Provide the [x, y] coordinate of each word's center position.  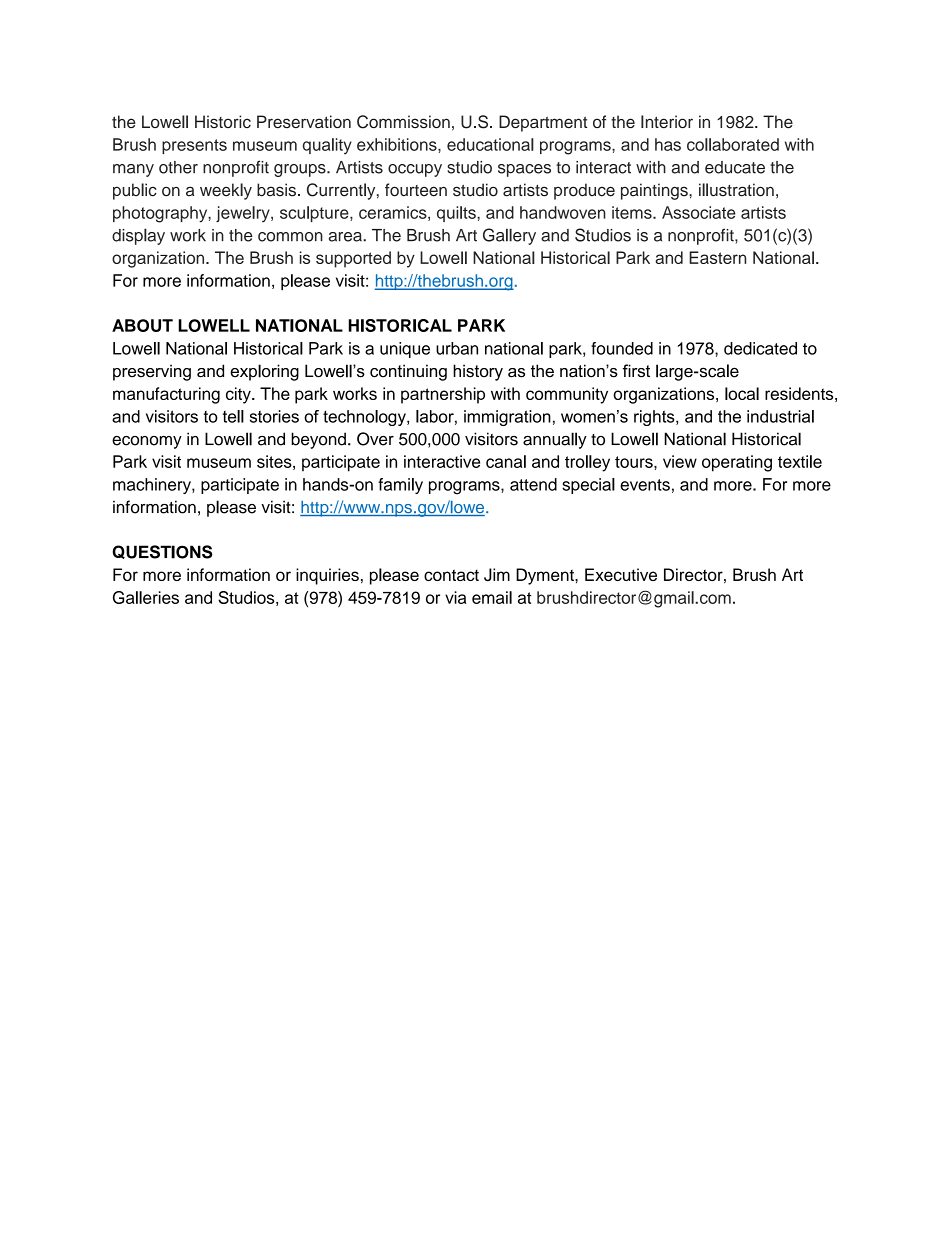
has [668, 144]
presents [194, 146]
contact [451, 575]
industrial [780, 416]
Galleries [146, 597]
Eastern [717, 257]
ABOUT [142, 325]
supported [353, 259]
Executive [621, 574]
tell [233, 416]
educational [490, 144]
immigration [507, 418]
